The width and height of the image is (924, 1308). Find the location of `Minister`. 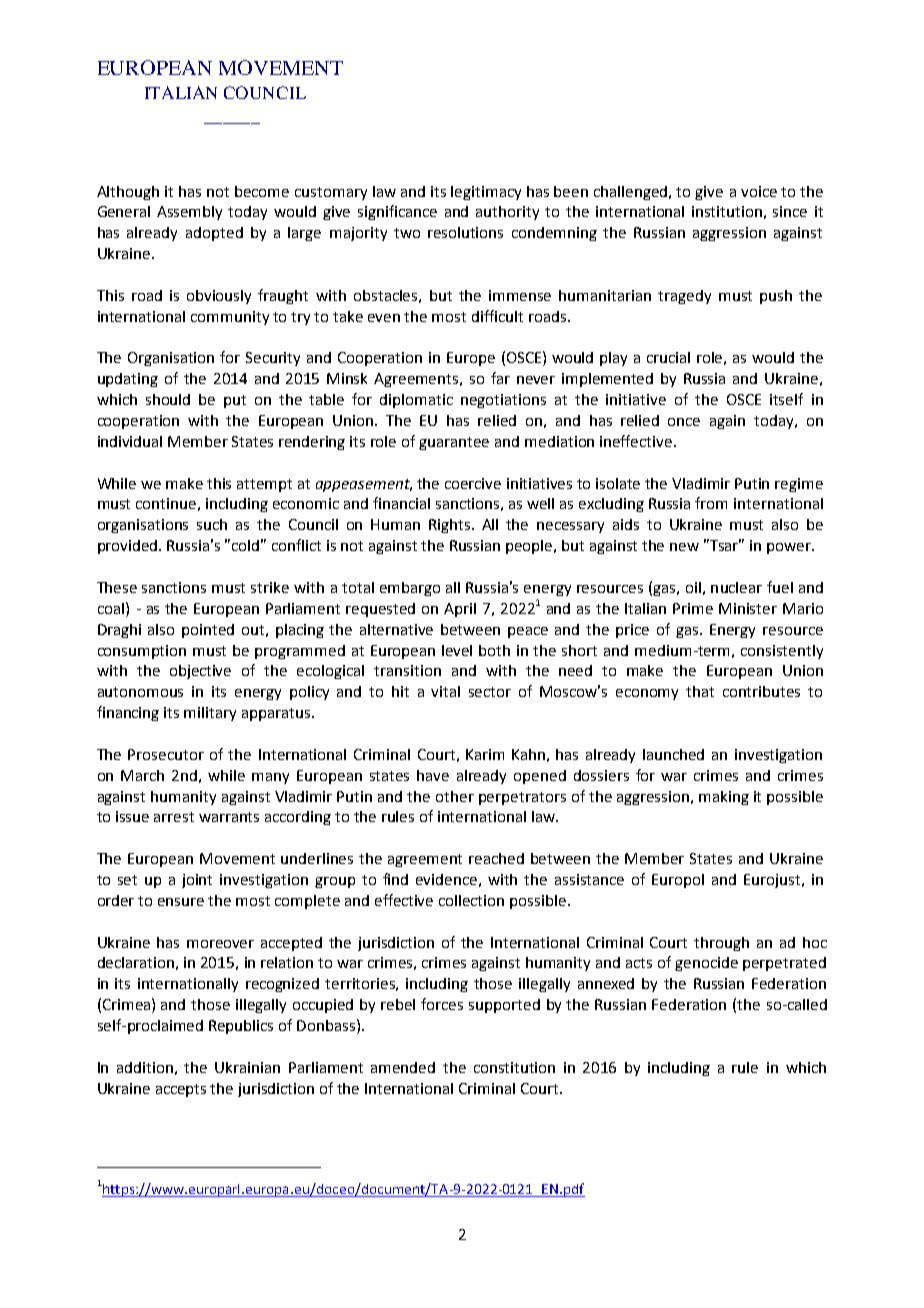

Minister is located at coordinates (748, 608).
